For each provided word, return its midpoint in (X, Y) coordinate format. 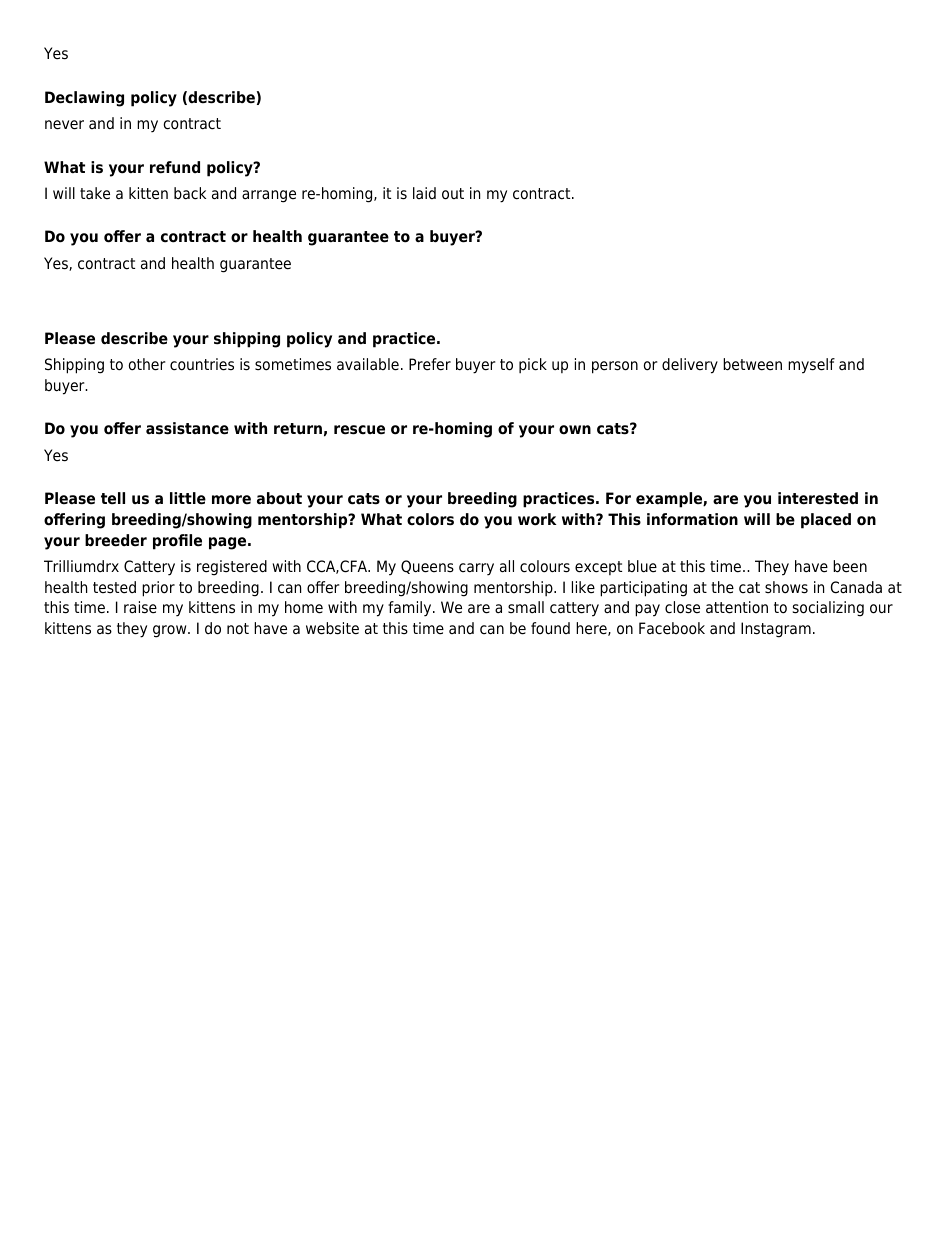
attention (737, 607)
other (147, 364)
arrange (269, 196)
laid (424, 193)
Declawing (84, 99)
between (752, 364)
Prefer (430, 364)
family (411, 609)
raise (140, 607)
